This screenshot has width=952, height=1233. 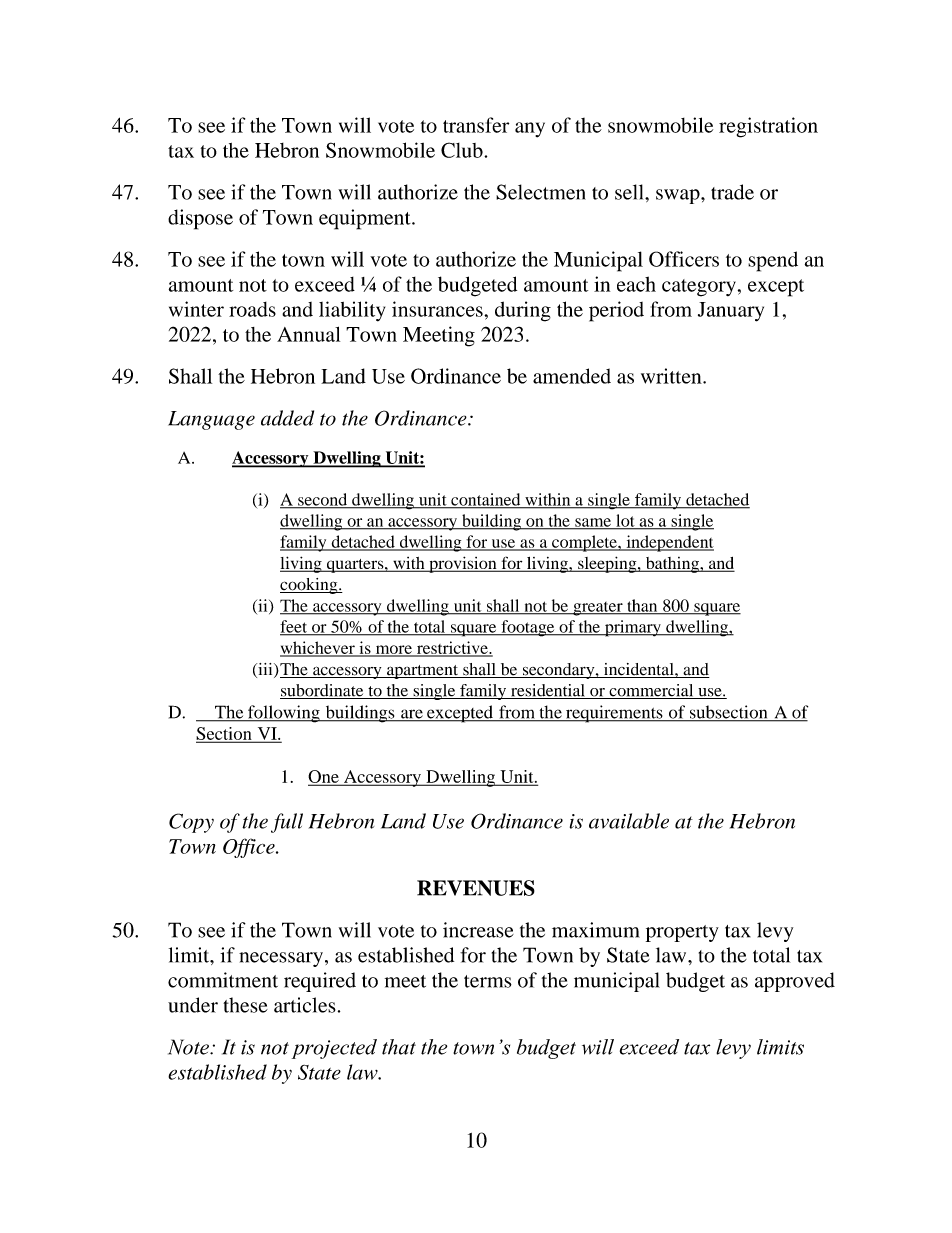 I want to click on dispose, so click(x=200, y=219).
